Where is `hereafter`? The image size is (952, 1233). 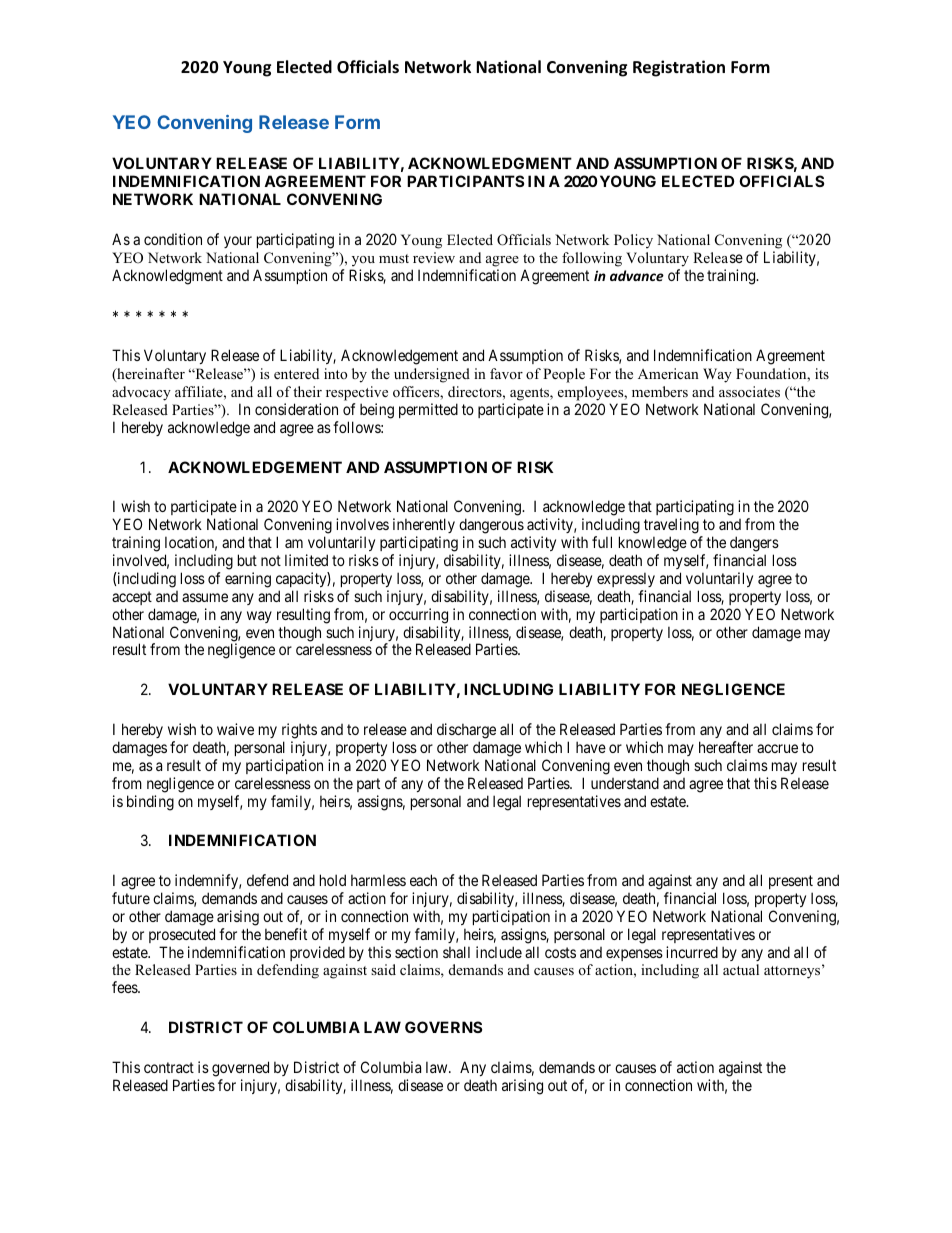
hereafter is located at coordinates (726, 747).
